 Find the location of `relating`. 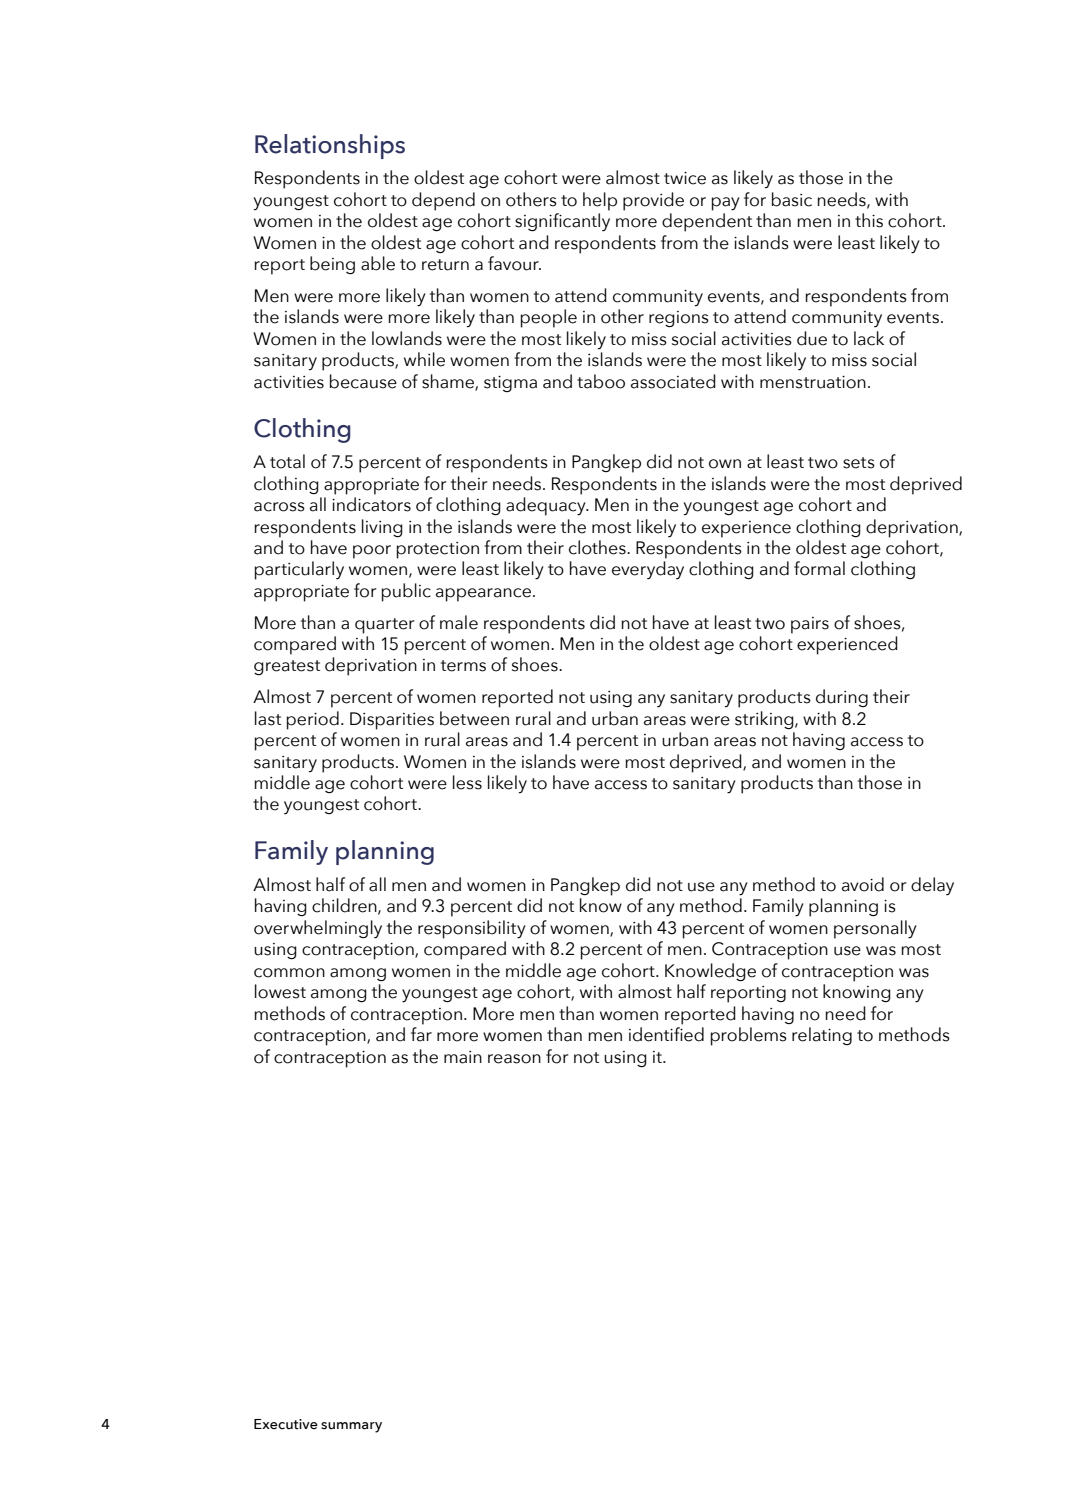

relating is located at coordinates (822, 1036).
